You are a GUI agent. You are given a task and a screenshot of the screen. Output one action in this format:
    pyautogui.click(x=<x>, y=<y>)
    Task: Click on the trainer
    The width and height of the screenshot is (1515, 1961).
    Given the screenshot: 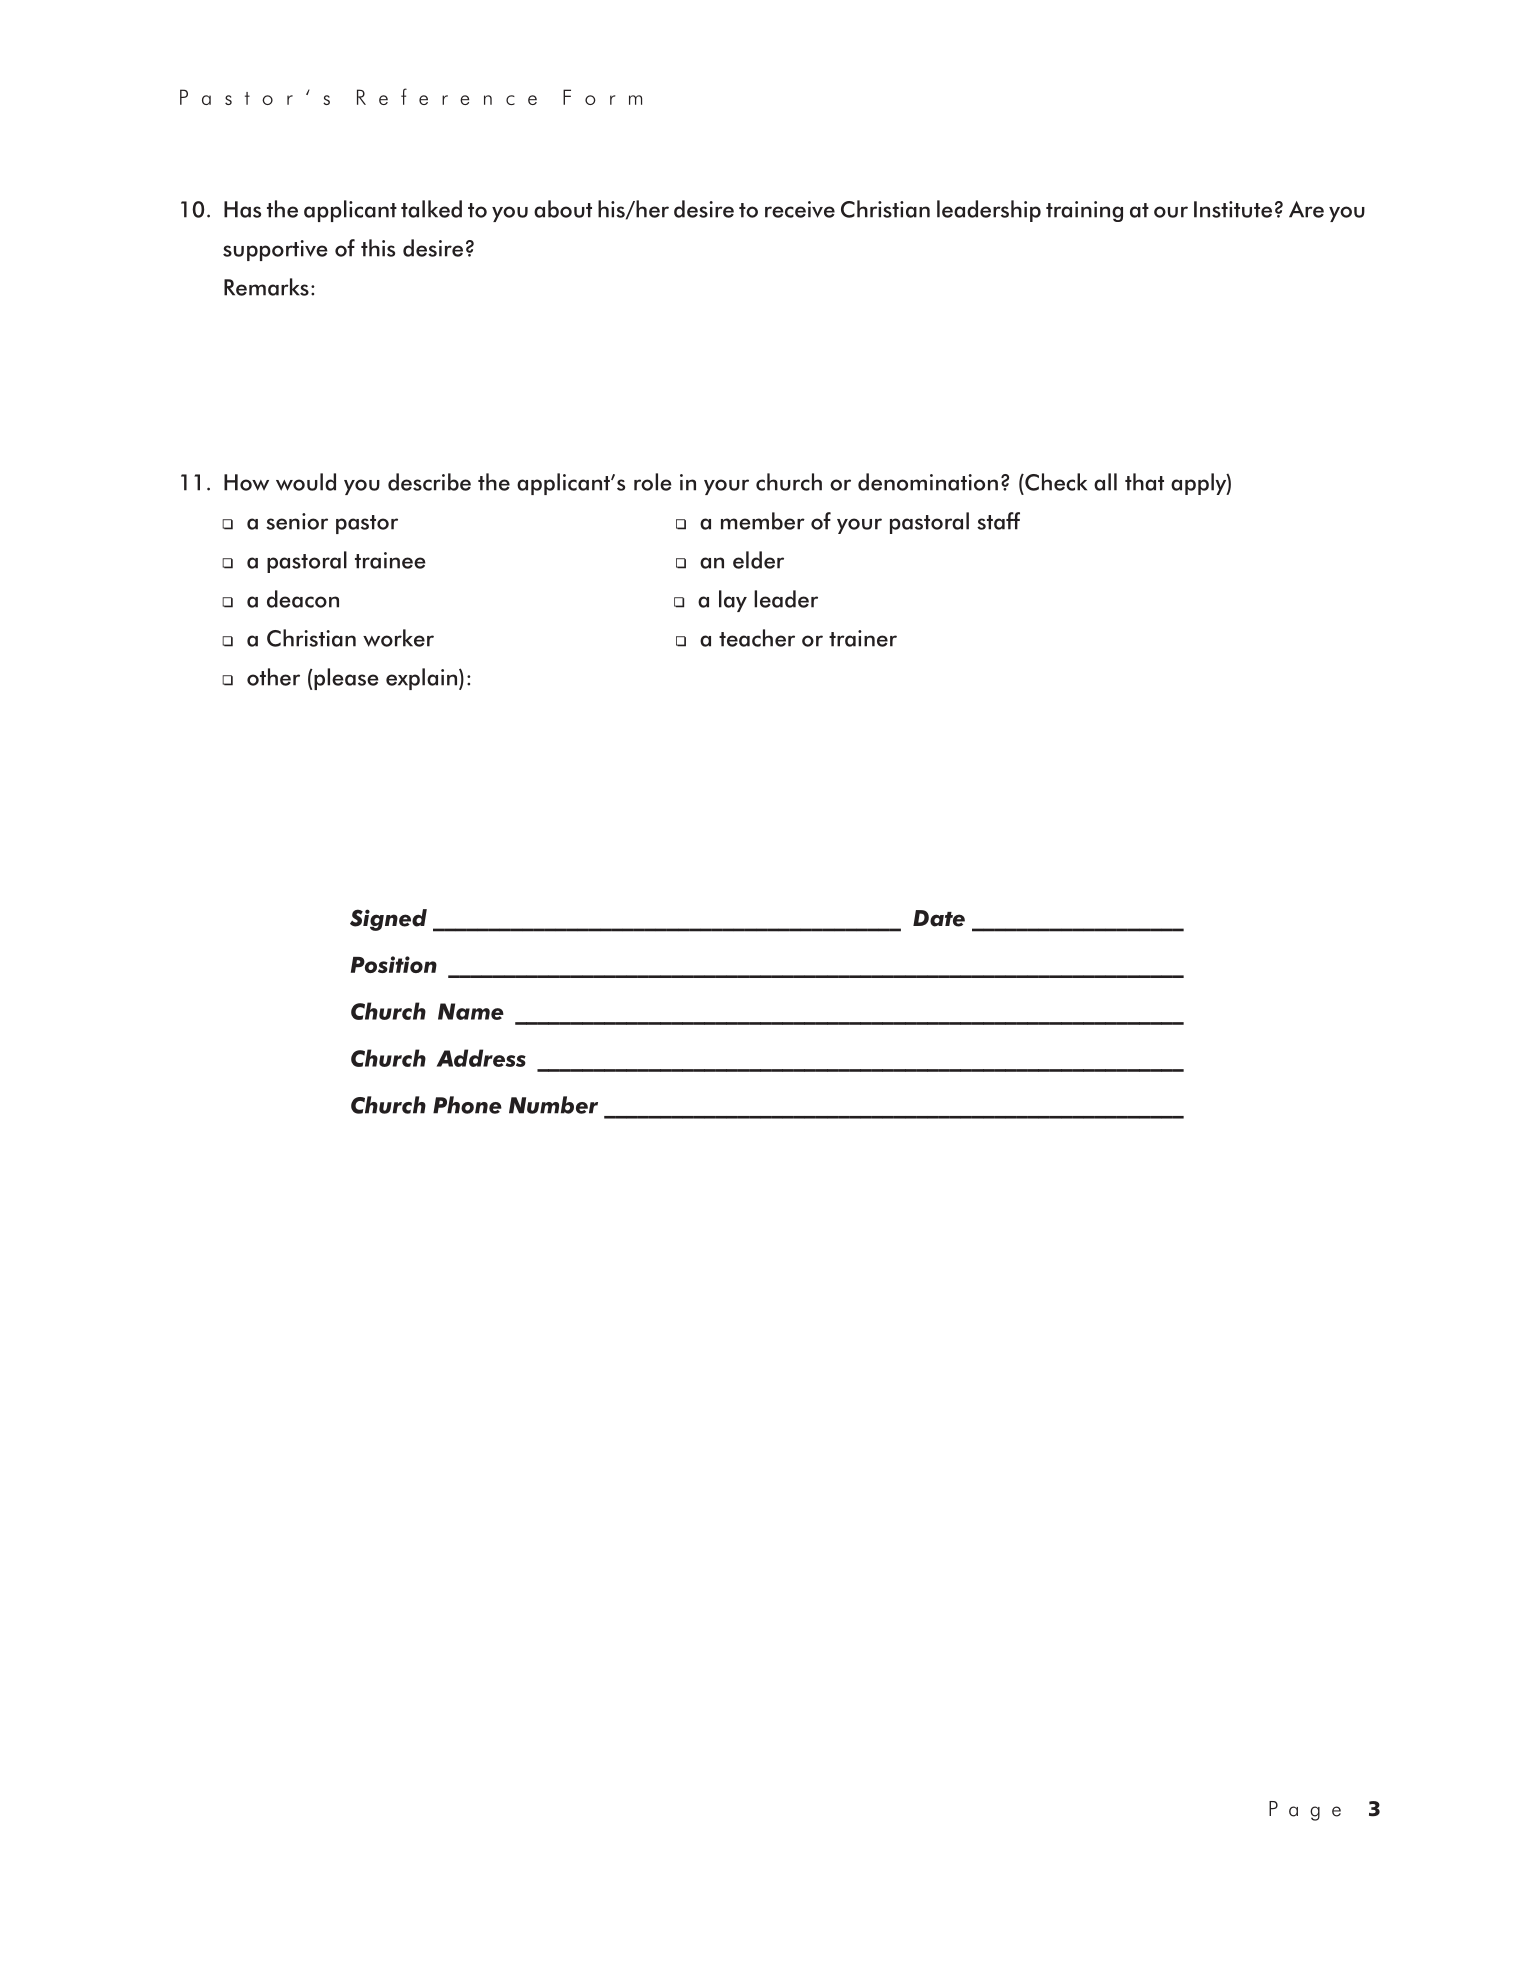 What is the action you would take?
    pyautogui.click(x=863, y=638)
